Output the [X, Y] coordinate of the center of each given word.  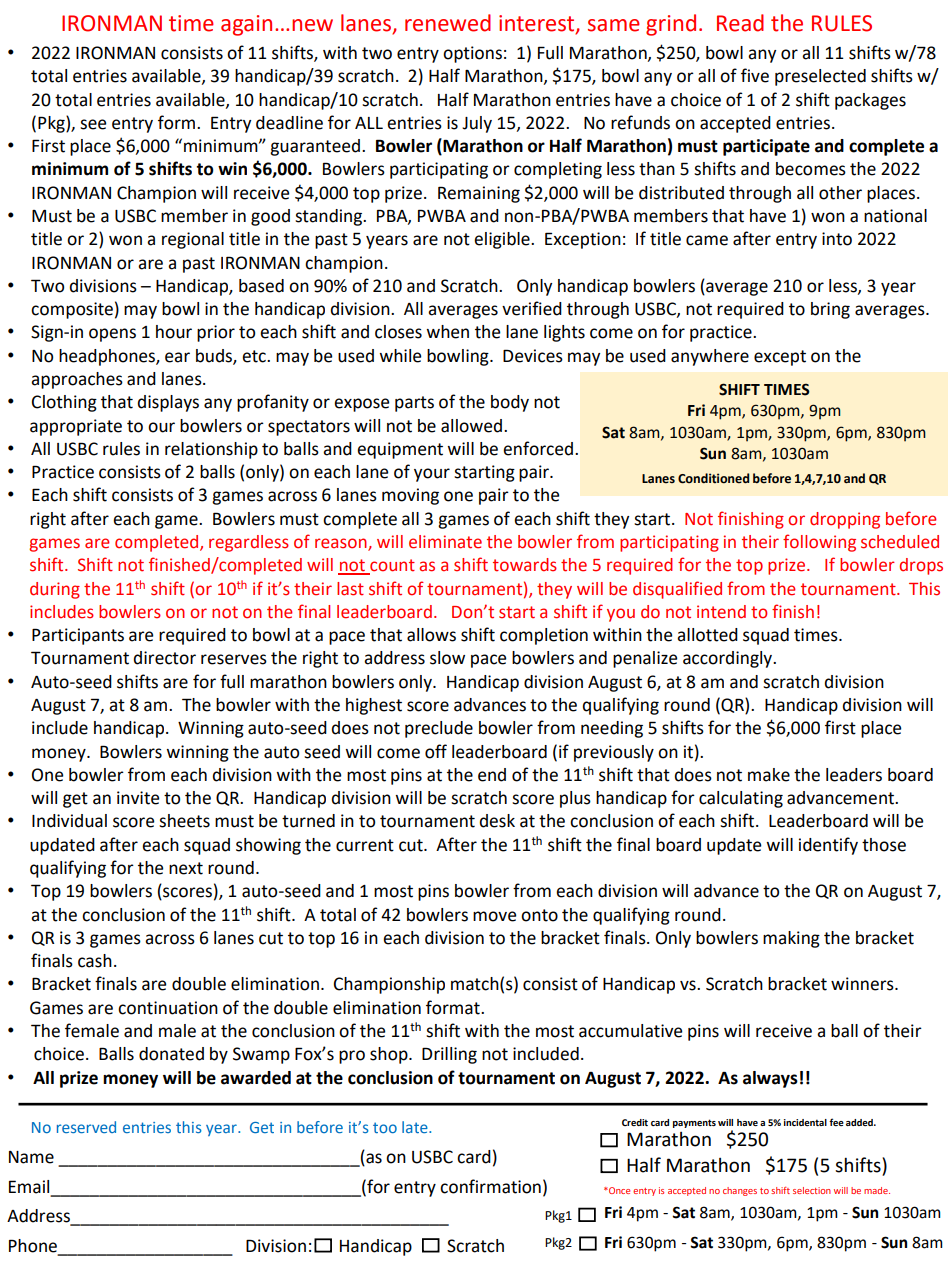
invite [138, 798]
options [472, 54]
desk [497, 821]
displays [168, 403]
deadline [289, 123]
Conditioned [713, 478]
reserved [86, 1127]
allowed [471, 426]
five [755, 75]
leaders [854, 775]
